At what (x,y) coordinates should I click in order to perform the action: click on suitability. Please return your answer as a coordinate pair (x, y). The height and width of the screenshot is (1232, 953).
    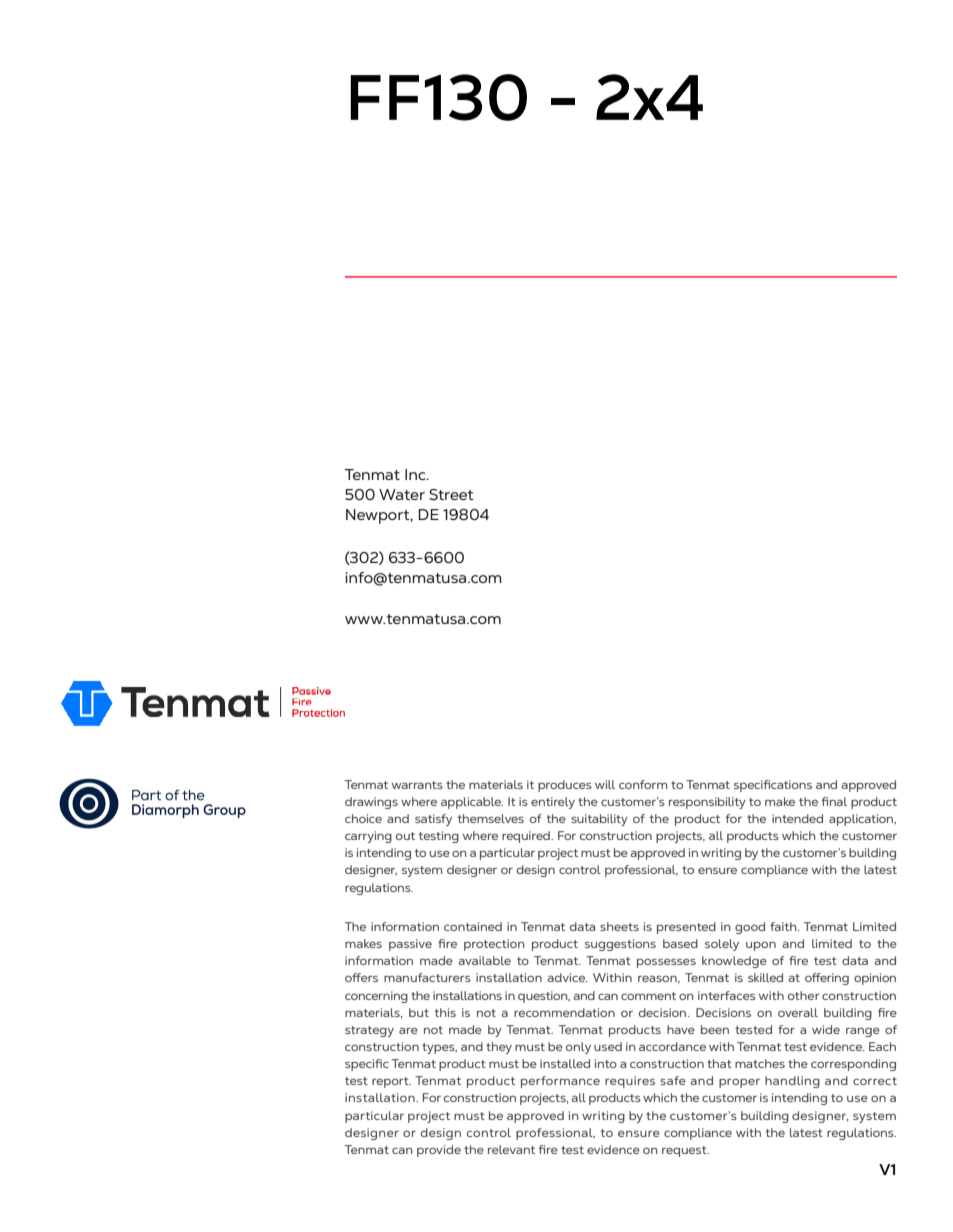
    Looking at the image, I should click on (599, 820).
